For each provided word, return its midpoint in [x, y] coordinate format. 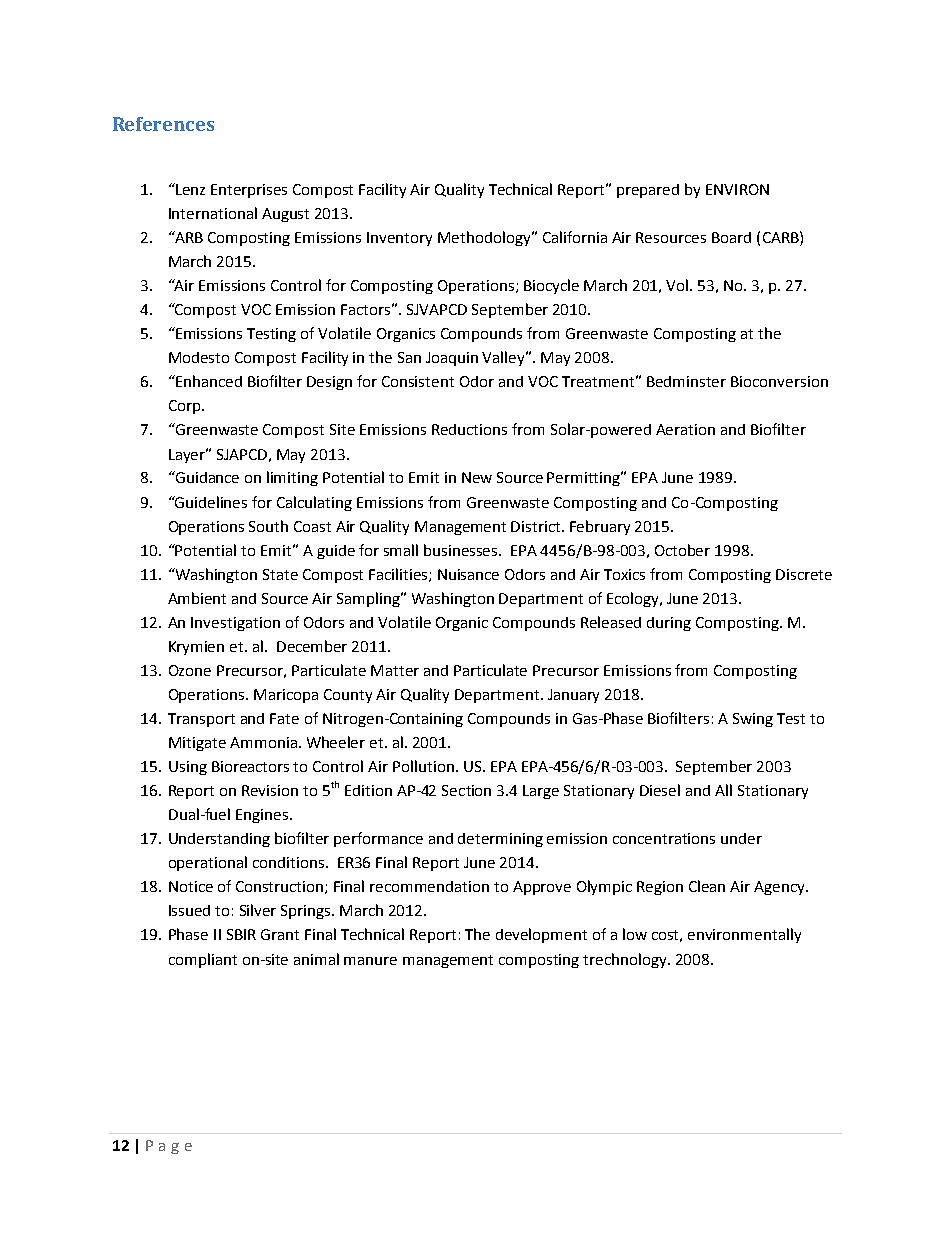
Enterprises [249, 191]
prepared [648, 191]
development [541, 935]
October [682, 550]
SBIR [241, 934]
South [268, 526]
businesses [462, 550]
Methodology [485, 238]
